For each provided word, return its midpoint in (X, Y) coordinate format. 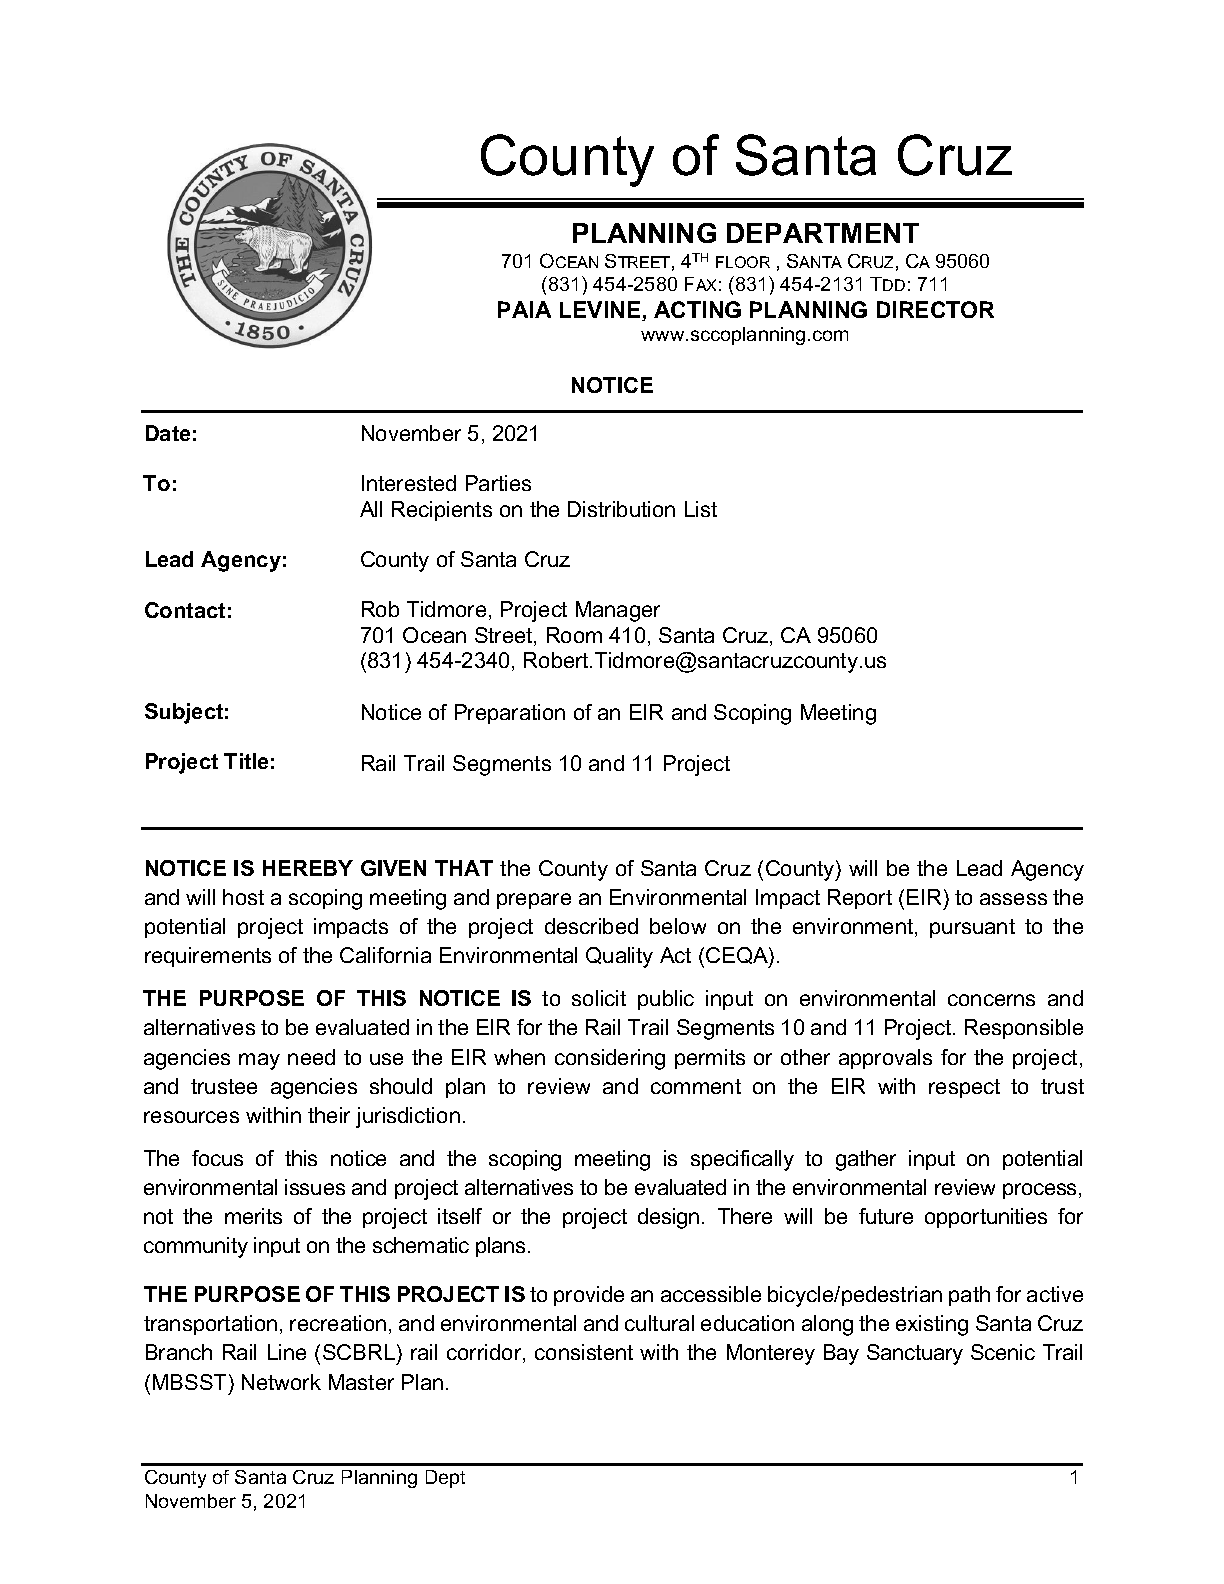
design (668, 1218)
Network (281, 1382)
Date (168, 433)
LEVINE (600, 309)
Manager (618, 611)
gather (866, 1160)
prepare (534, 901)
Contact (185, 610)
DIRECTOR (935, 309)
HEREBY (308, 868)
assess (1013, 899)
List (701, 509)
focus (217, 1158)
